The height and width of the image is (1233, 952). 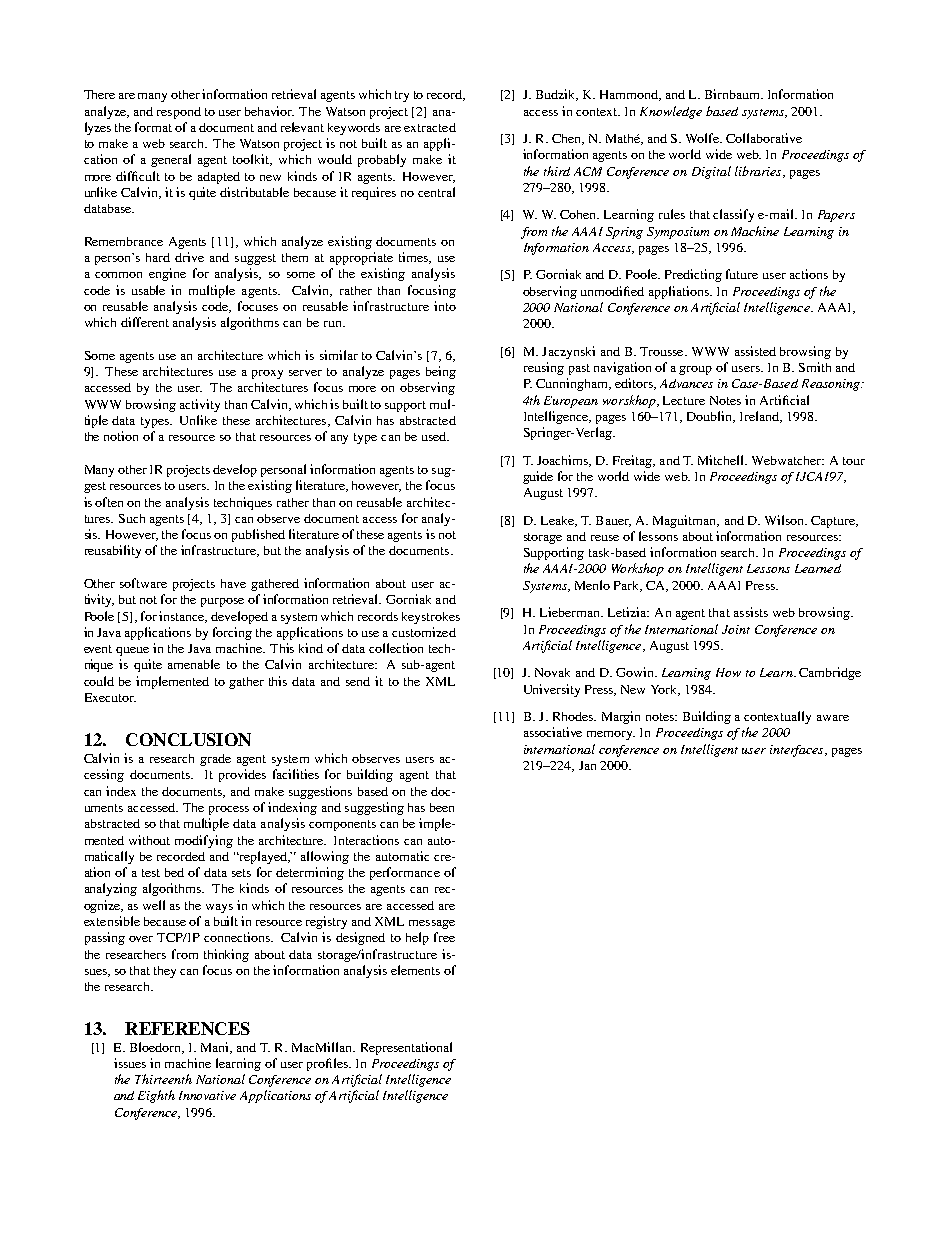 I want to click on extracted, so click(x=430, y=127).
